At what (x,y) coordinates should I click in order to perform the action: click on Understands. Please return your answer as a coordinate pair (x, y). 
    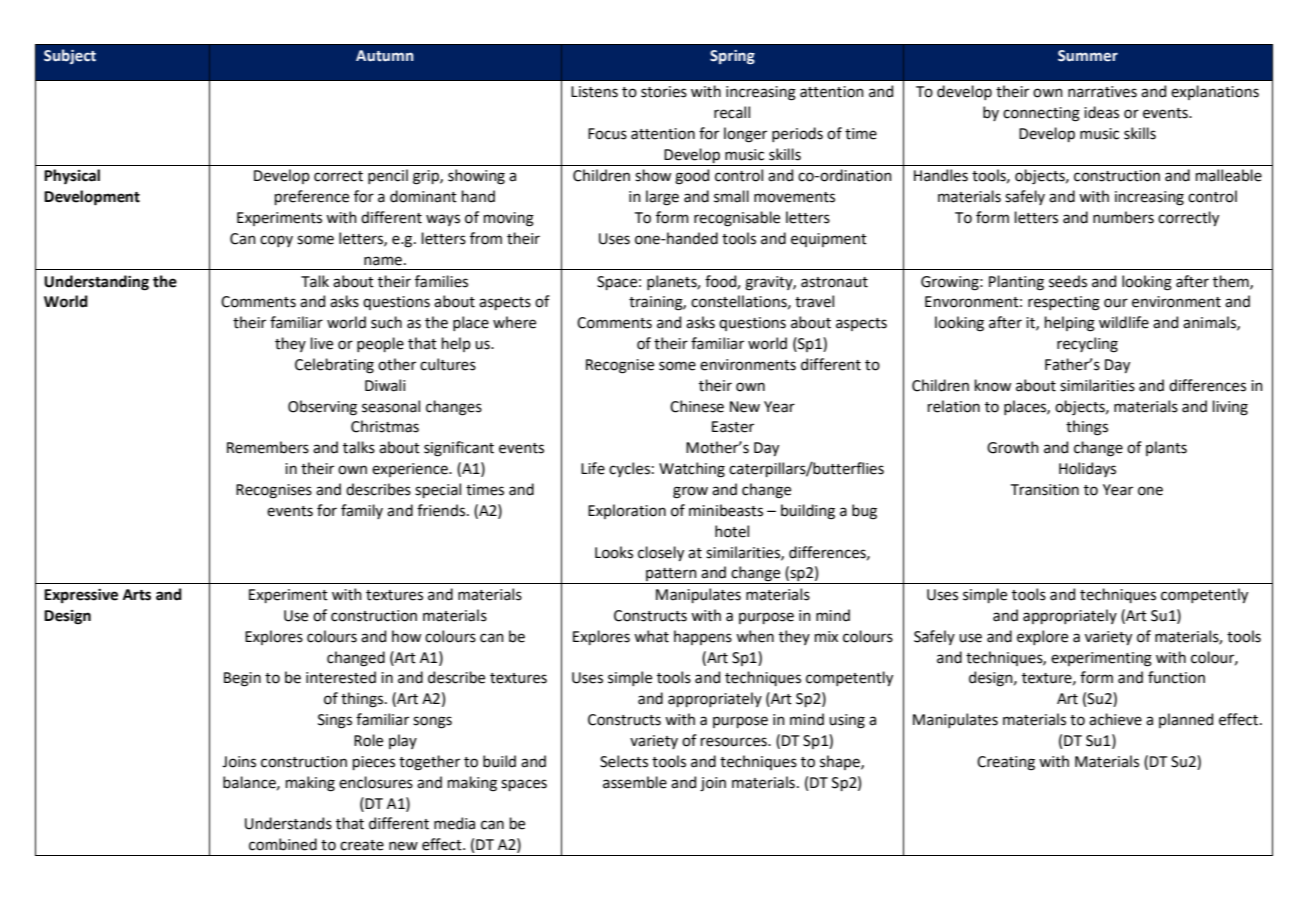
    Looking at the image, I should click on (288, 823).
